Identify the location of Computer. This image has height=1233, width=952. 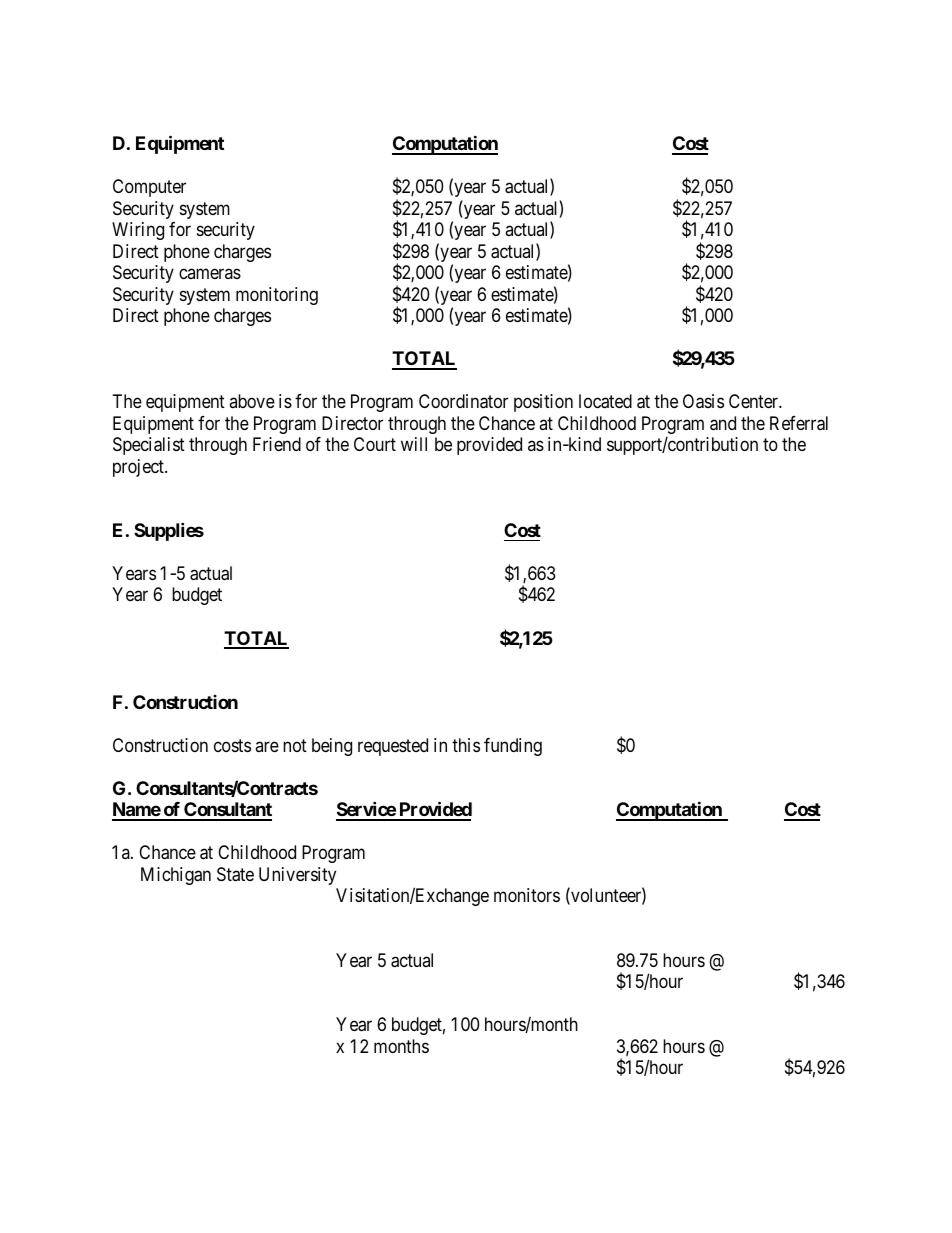
(149, 188).
